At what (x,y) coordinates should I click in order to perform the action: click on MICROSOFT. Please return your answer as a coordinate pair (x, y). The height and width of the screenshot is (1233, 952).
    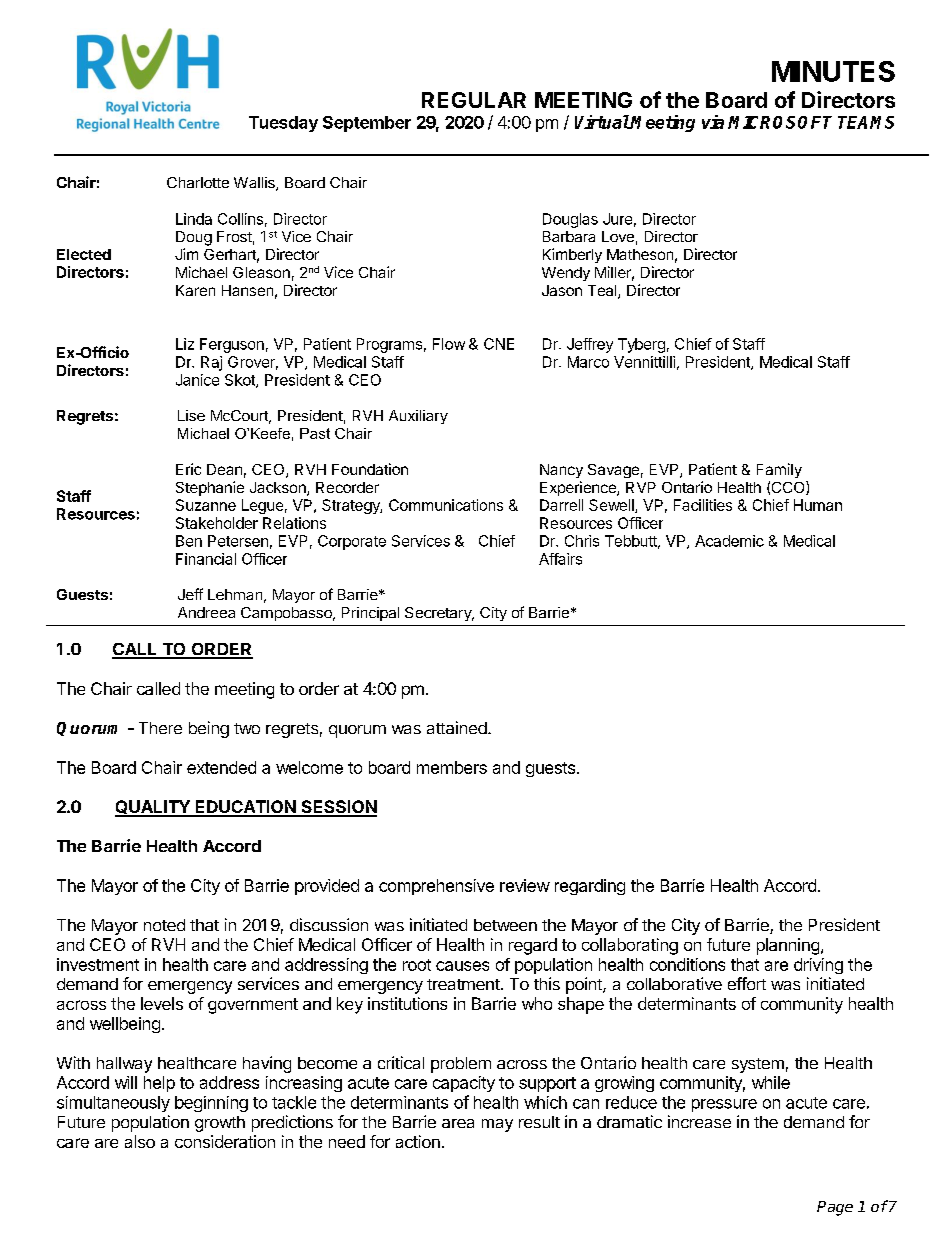
    Looking at the image, I should click on (780, 122).
